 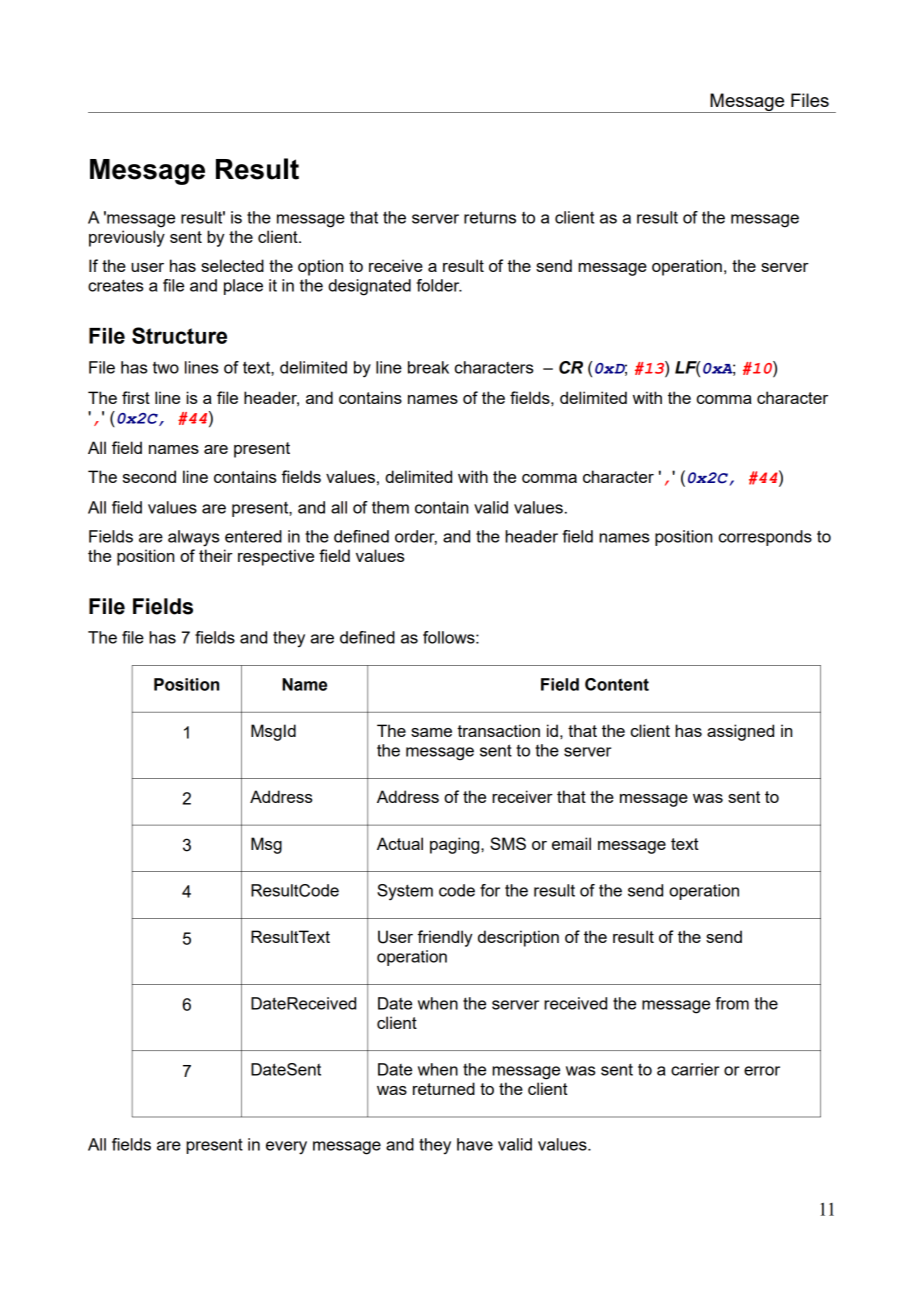 What do you see at coordinates (444, 1088) in the image?
I see `returned` at bounding box center [444, 1088].
